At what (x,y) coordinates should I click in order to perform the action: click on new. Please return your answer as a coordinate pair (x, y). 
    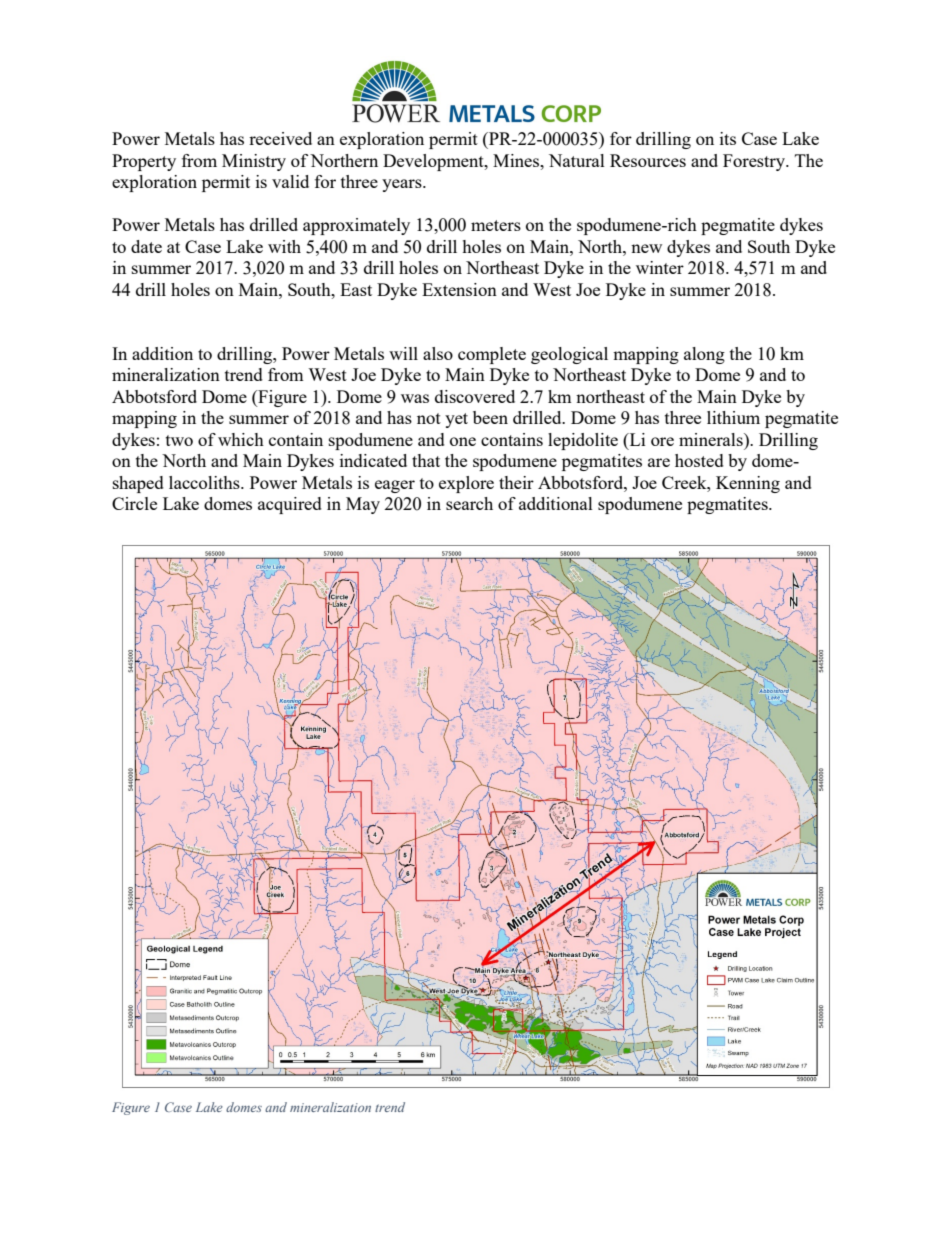
    Looking at the image, I should click on (646, 248).
